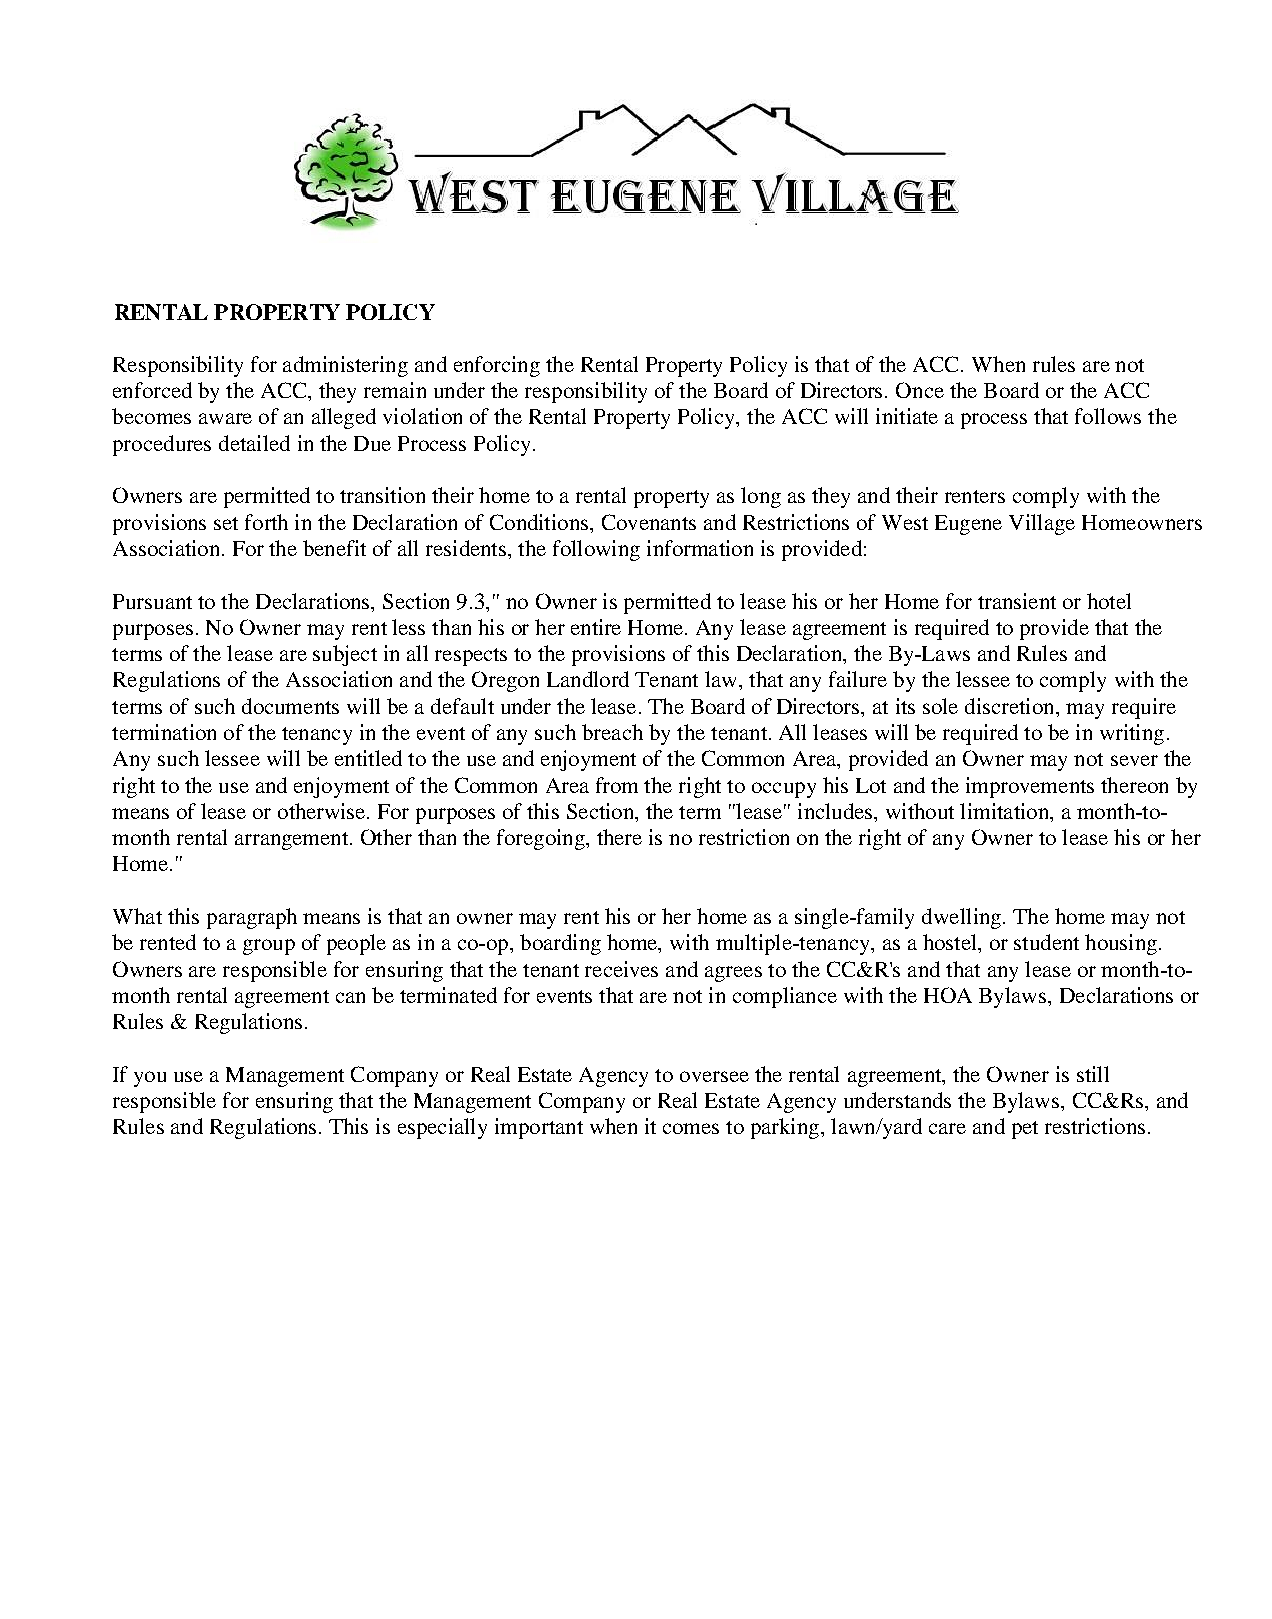 The image size is (1272, 1619). Describe the element at coordinates (920, 390) in the screenshot. I see `Once` at that location.
